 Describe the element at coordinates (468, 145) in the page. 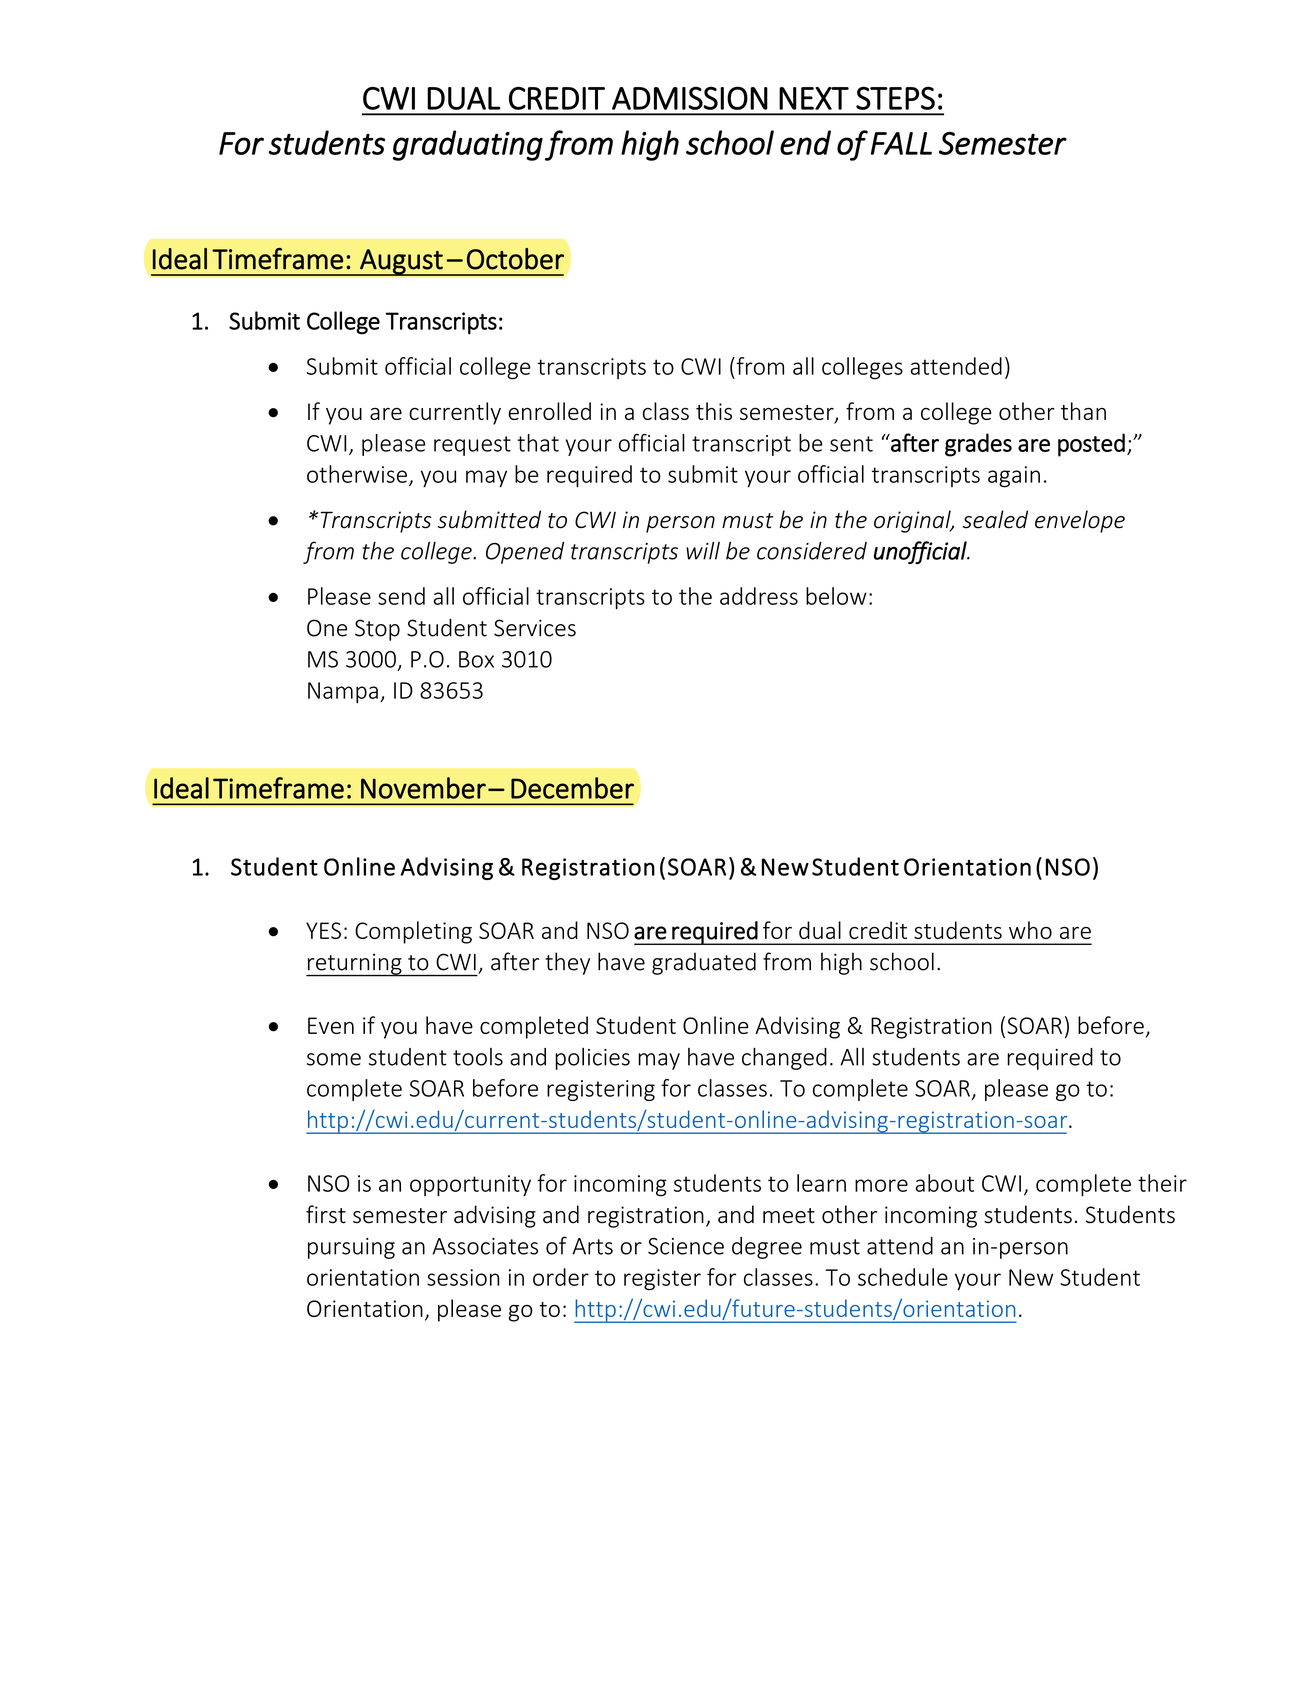

I see `graduating` at that location.
